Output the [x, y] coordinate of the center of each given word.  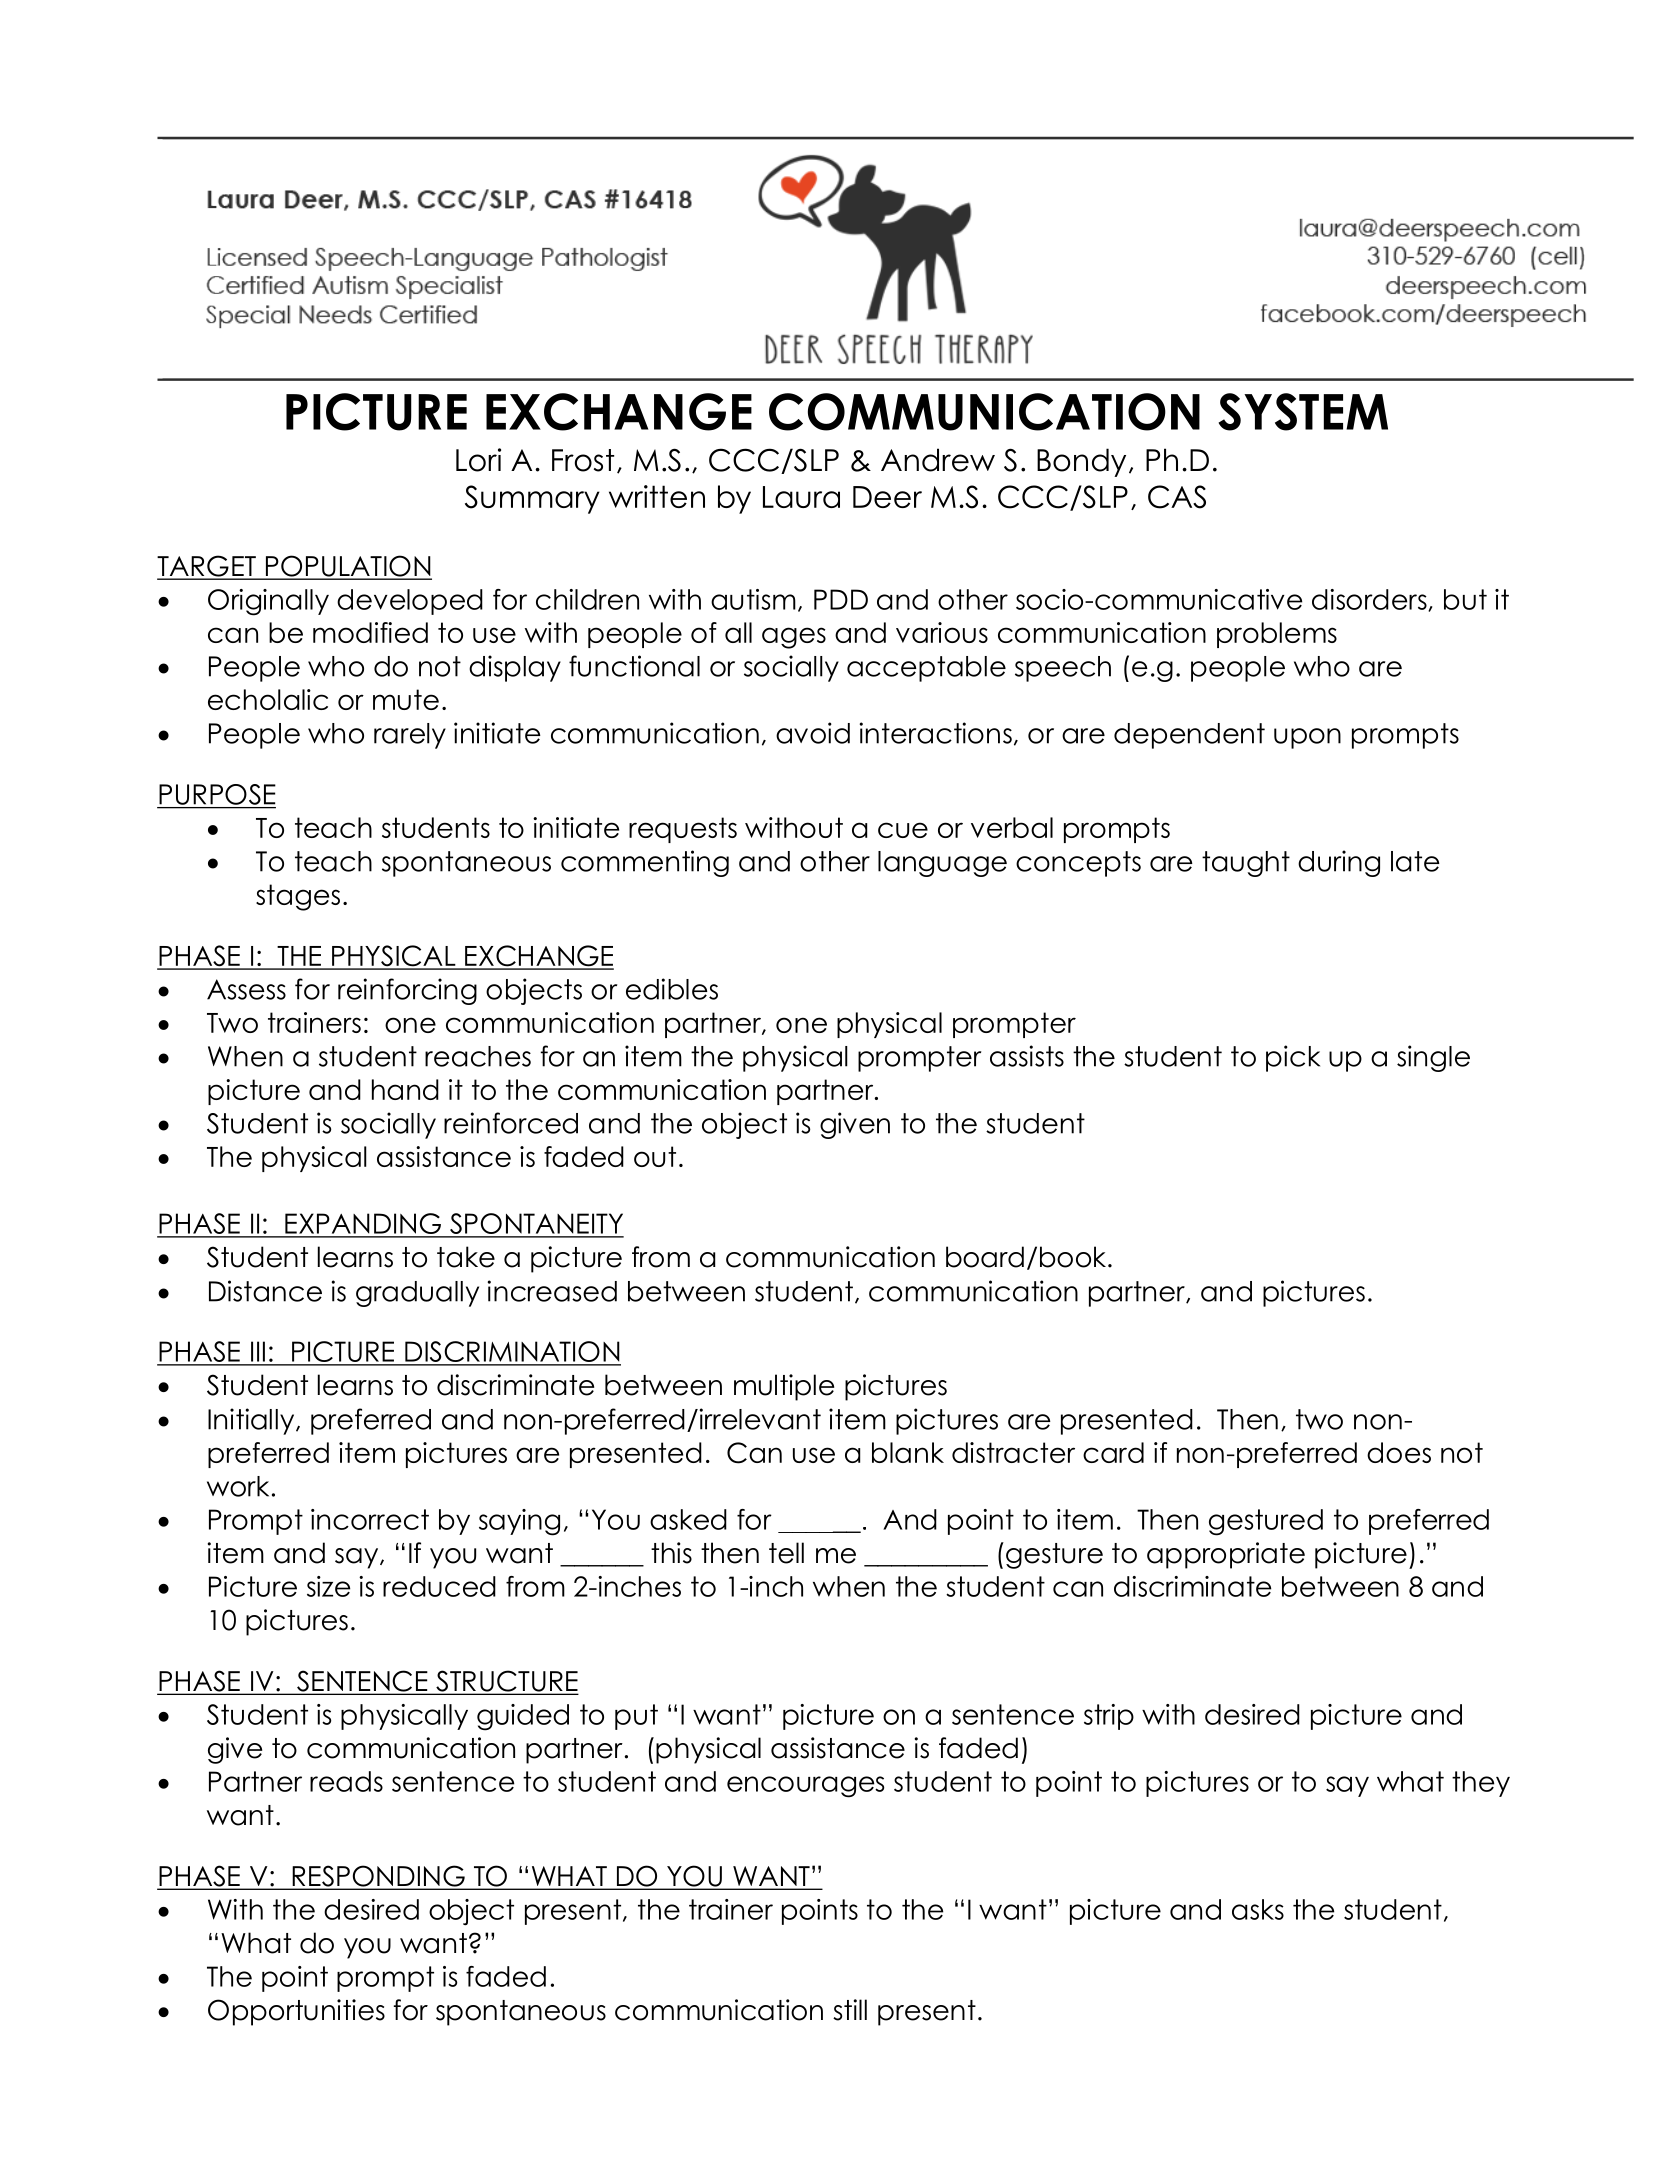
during [1339, 863]
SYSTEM [1303, 412]
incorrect [370, 1519]
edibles [672, 989]
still [850, 2010]
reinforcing [407, 991]
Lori [478, 460]
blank [908, 1452]
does [1399, 1452]
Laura [801, 497]
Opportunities [296, 2012]
